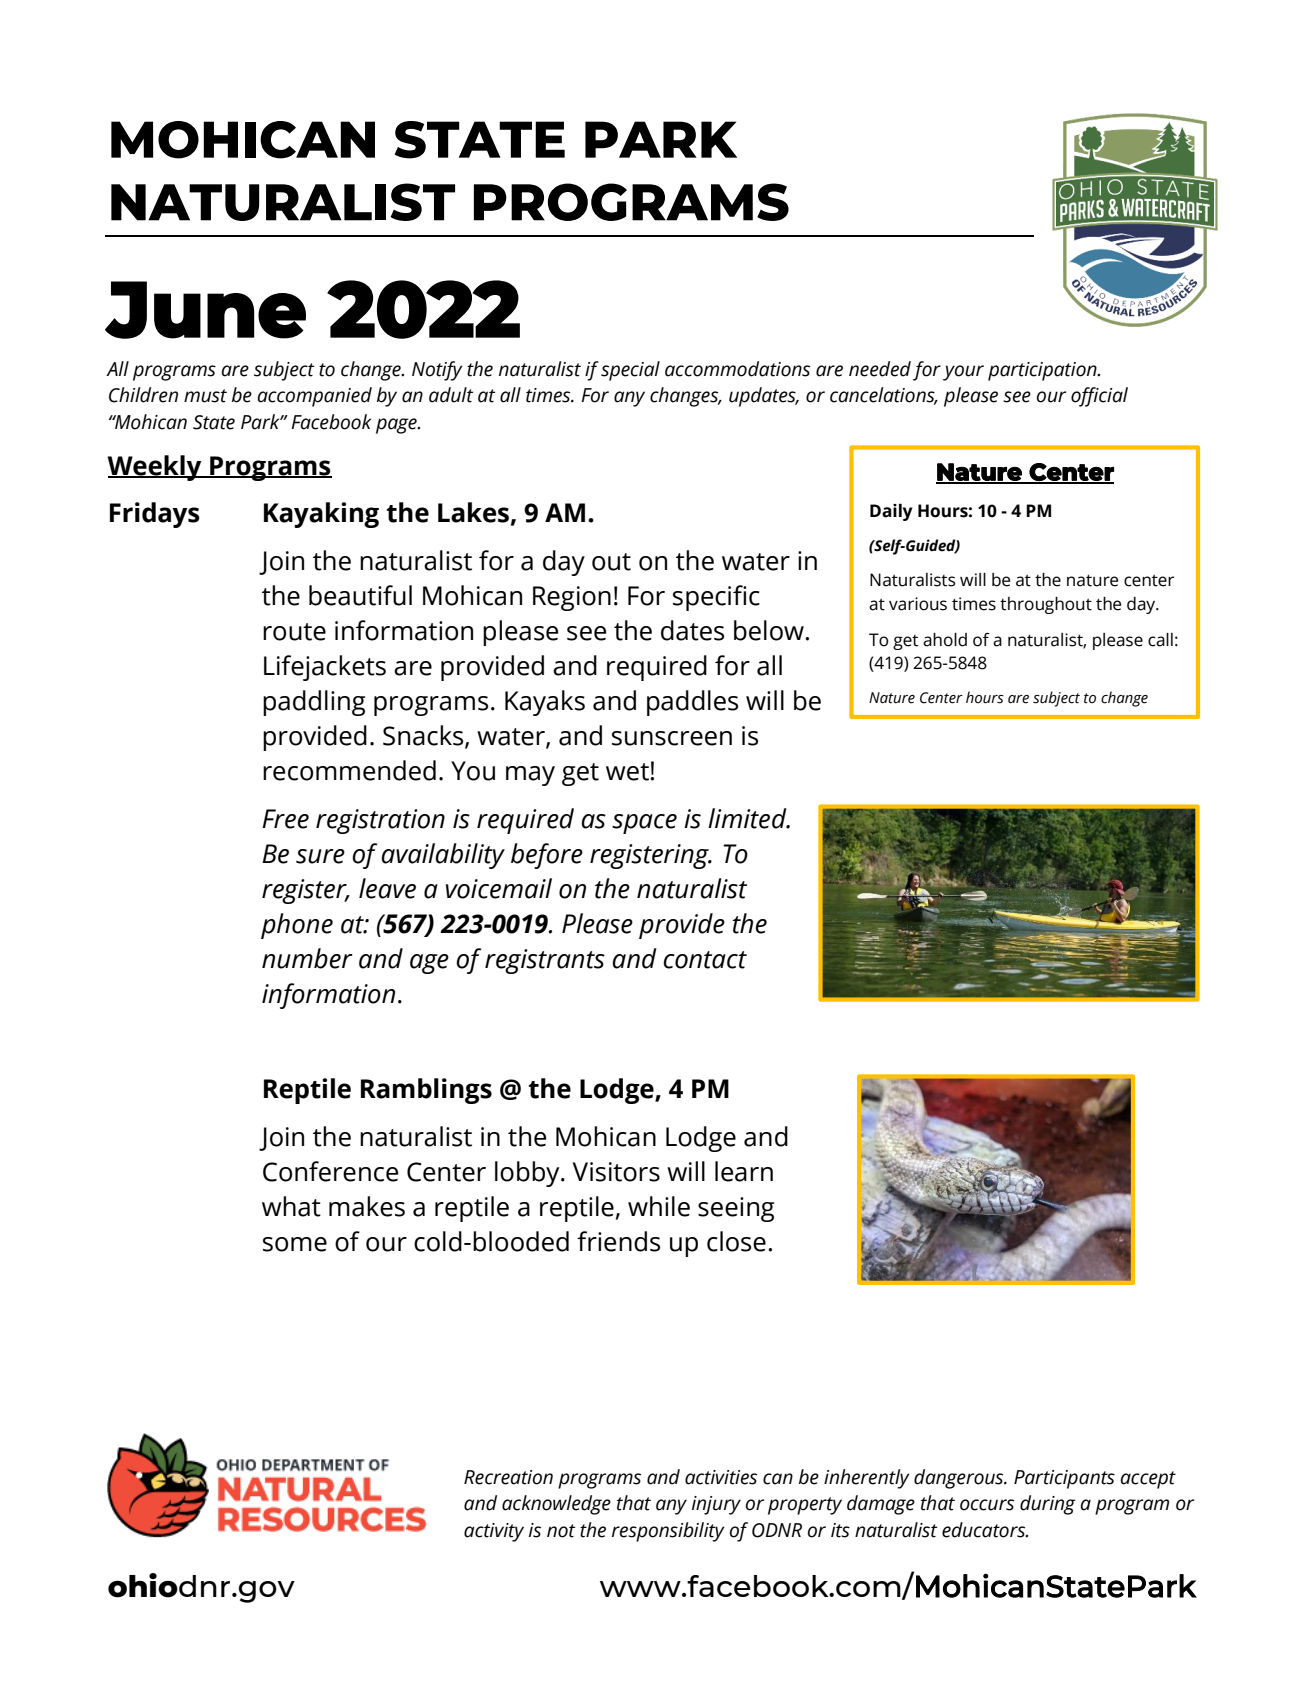 The height and width of the screenshot is (1694, 1309). Describe the element at coordinates (297, 926) in the screenshot. I see `phone` at that location.
